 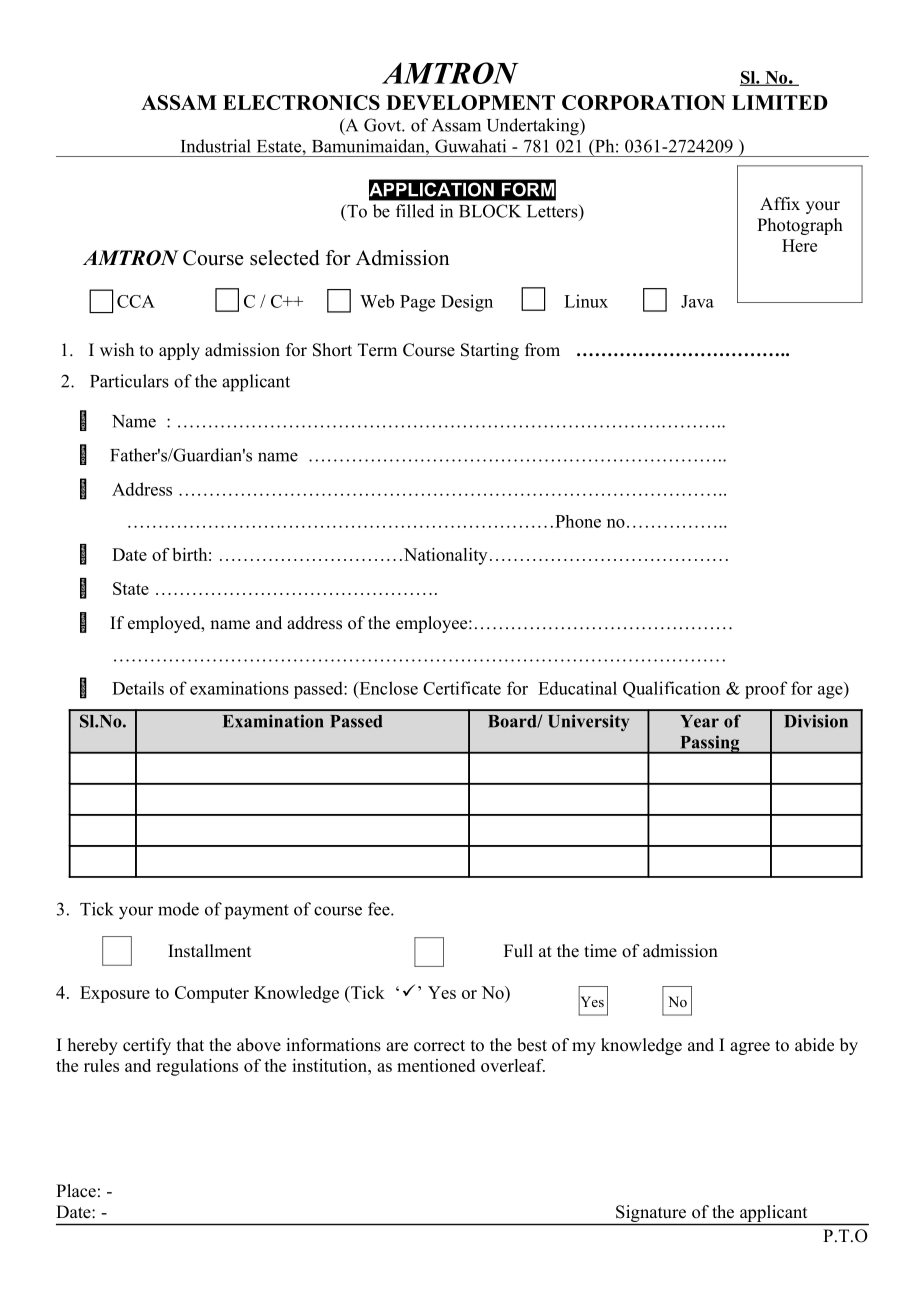 I want to click on Industrial, so click(x=216, y=146).
